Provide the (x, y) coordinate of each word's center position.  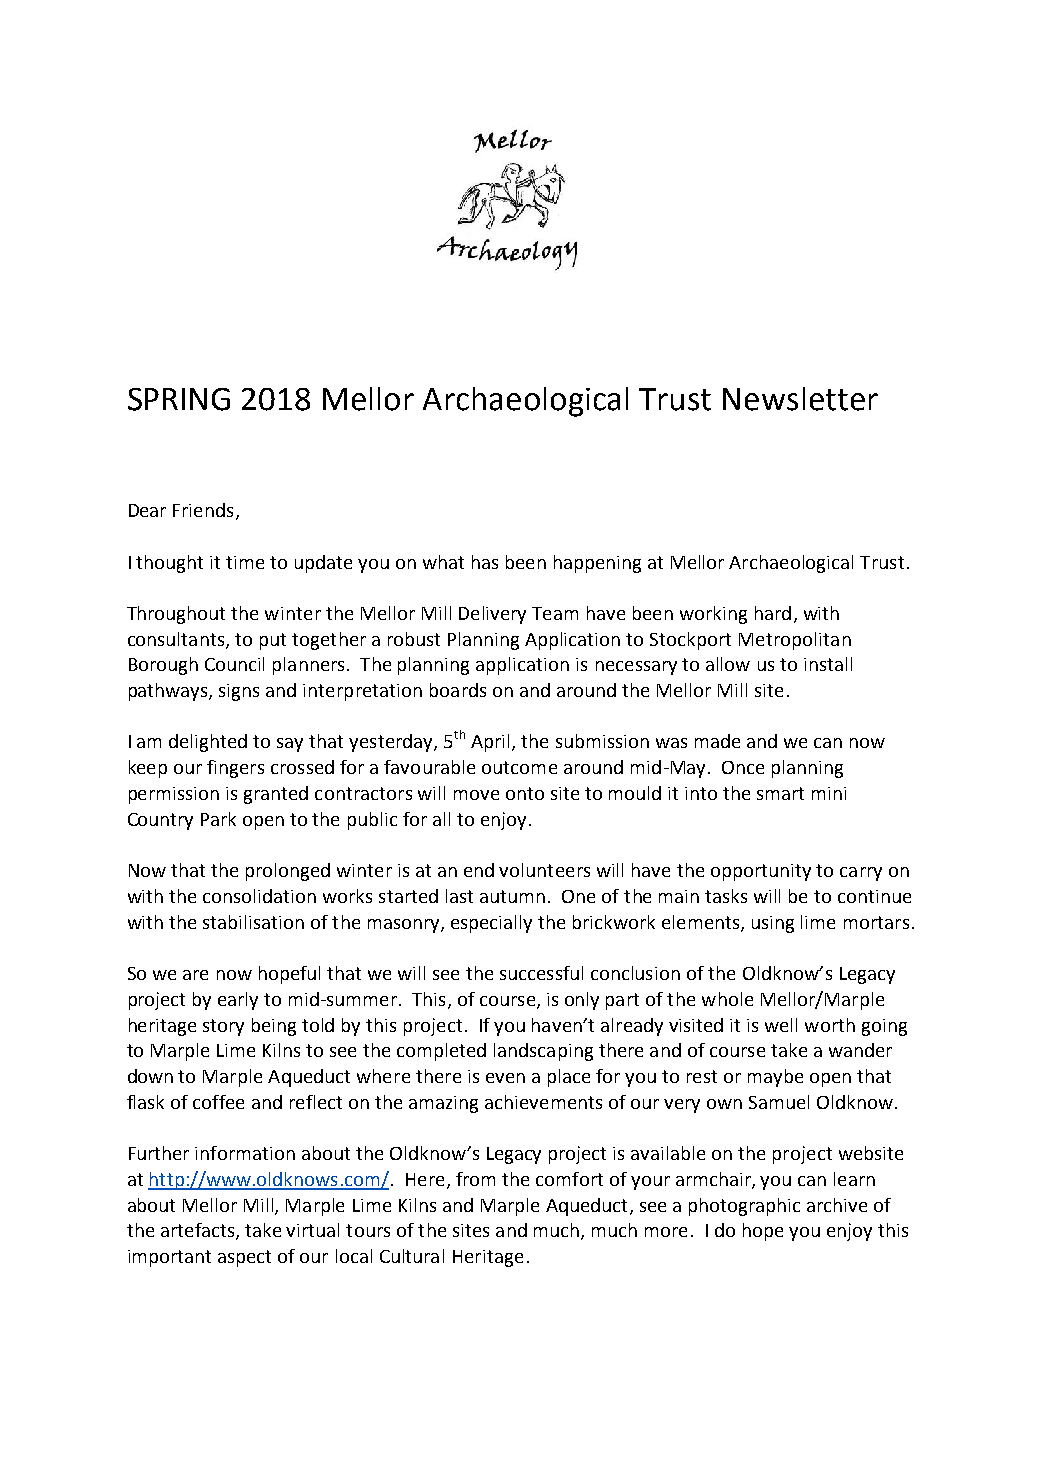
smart (780, 793)
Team (555, 613)
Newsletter (800, 399)
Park (218, 819)
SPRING (179, 399)
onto (525, 793)
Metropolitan (795, 641)
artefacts (199, 1231)
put (273, 641)
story (223, 1027)
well (781, 1025)
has (485, 562)
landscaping (543, 1052)
